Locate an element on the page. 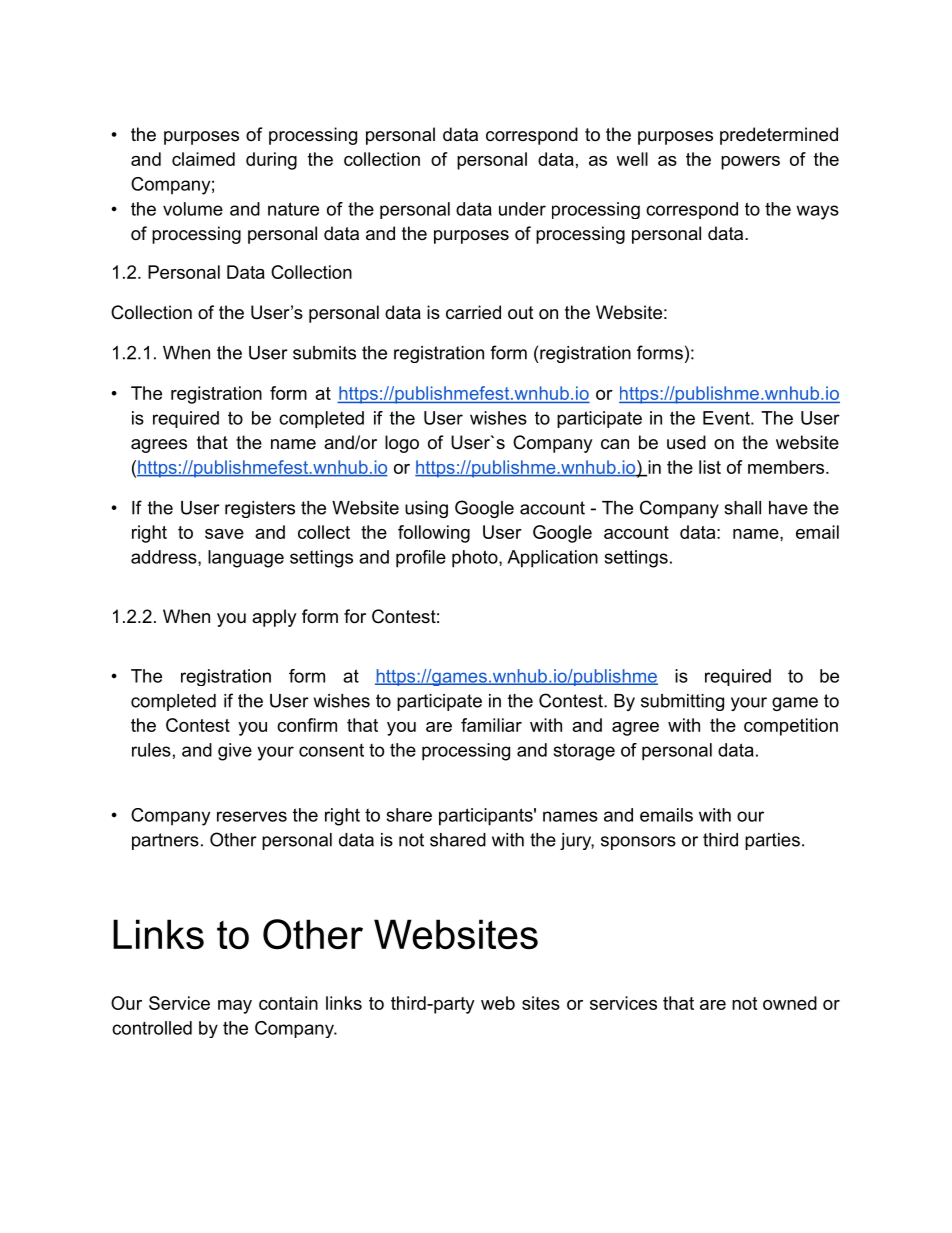  claimed is located at coordinates (203, 159).
